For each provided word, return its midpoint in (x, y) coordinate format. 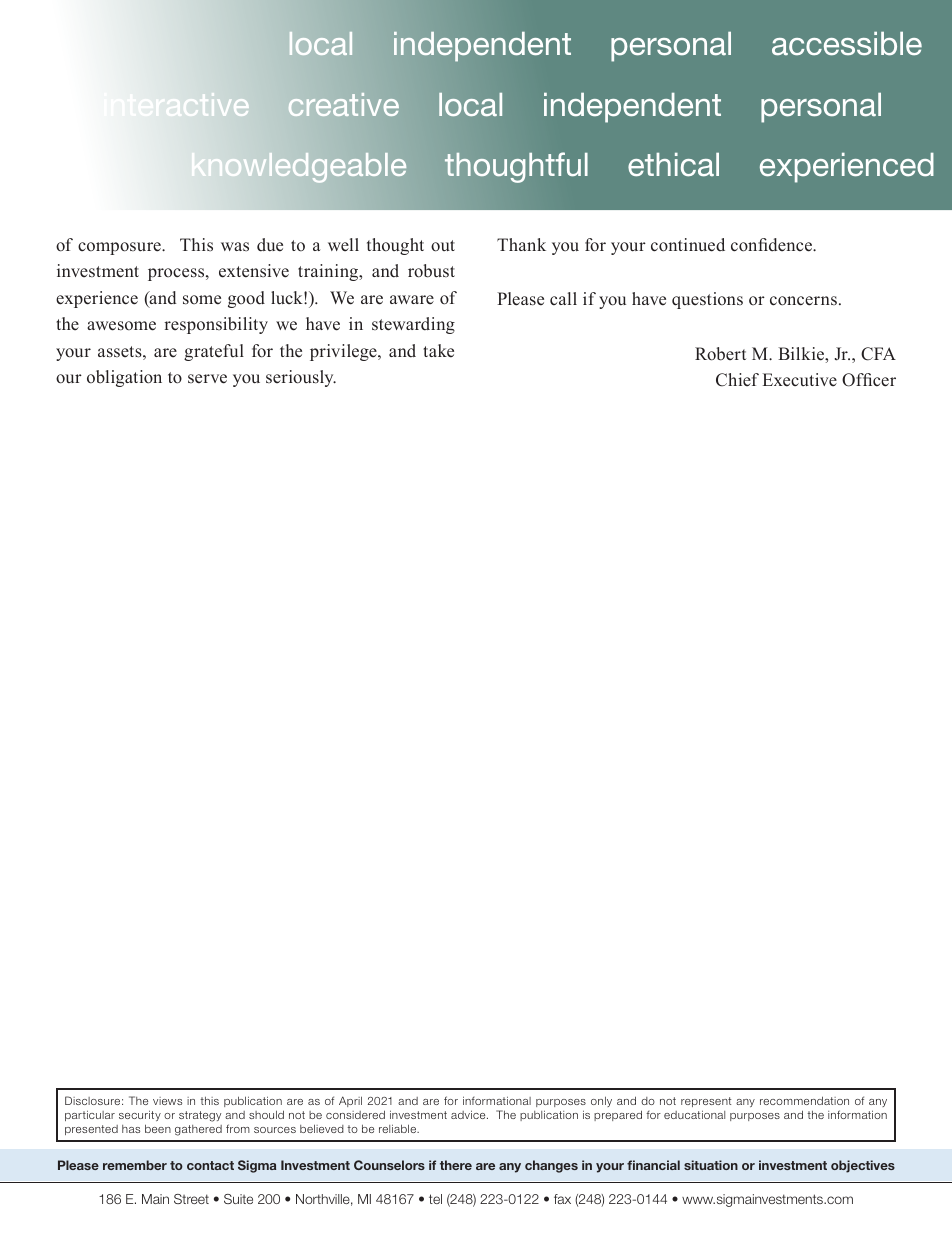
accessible (847, 44)
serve (207, 379)
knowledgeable (299, 168)
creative (343, 104)
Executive (800, 380)
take (438, 351)
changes (551, 1166)
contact (210, 1165)
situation (711, 1165)
